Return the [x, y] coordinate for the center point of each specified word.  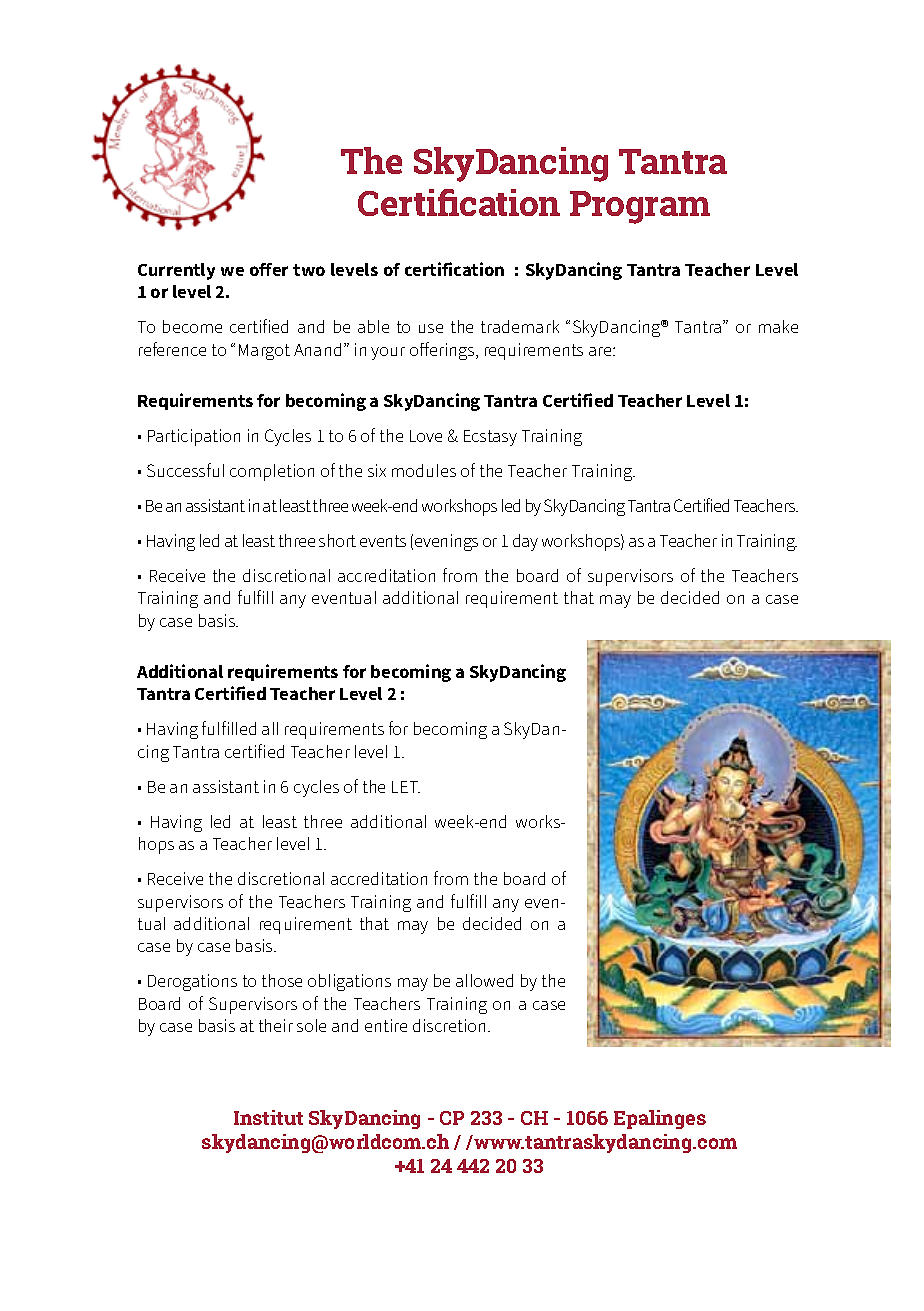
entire [386, 1025]
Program [640, 207]
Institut [268, 1117]
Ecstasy [490, 438]
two [309, 270]
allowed [484, 980]
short [337, 540]
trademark [520, 326]
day [525, 542]
